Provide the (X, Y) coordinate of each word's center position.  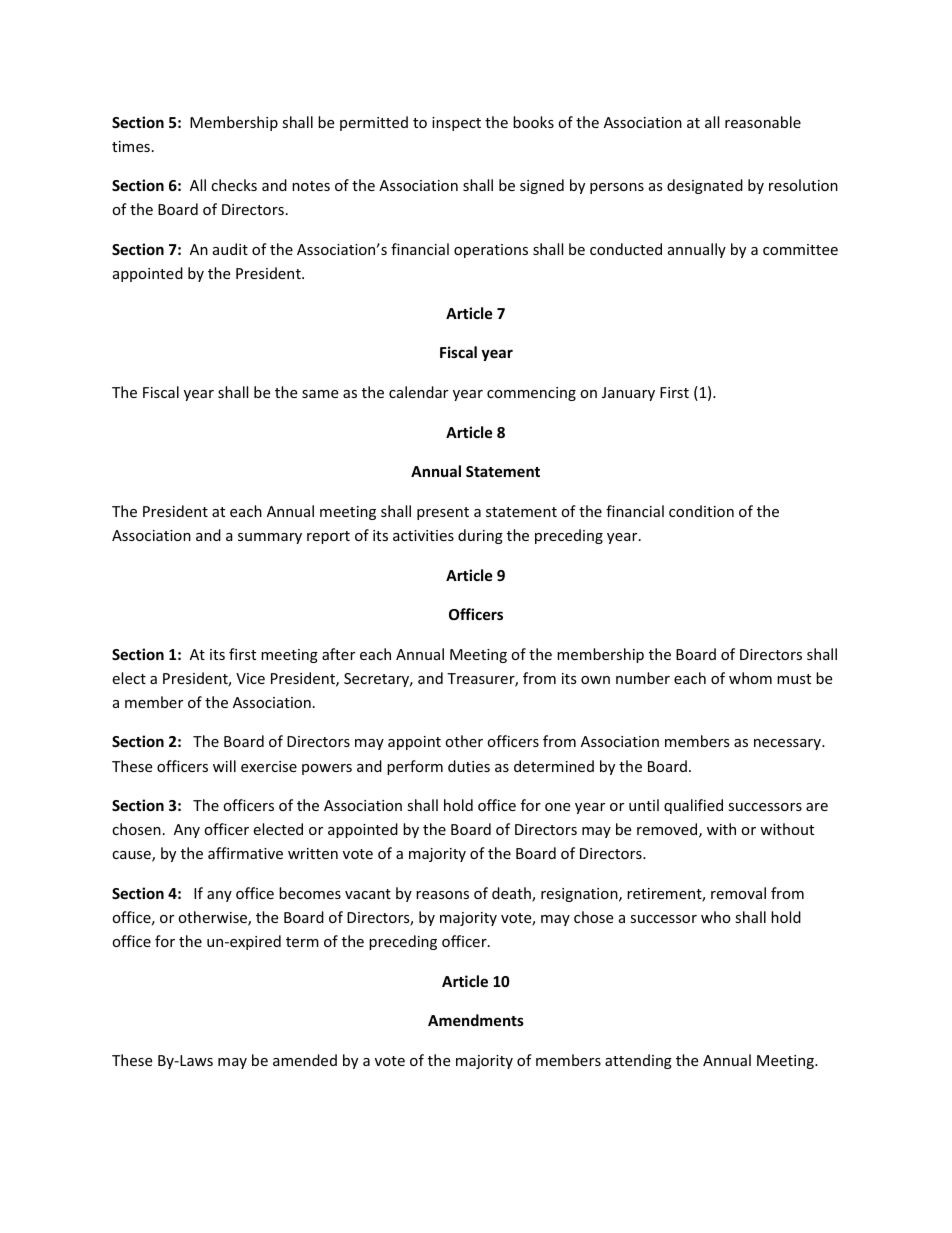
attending (638, 1061)
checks (234, 185)
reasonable (763, 122)
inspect (456, 124)
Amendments (476, 1020)
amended (305, 1060)
